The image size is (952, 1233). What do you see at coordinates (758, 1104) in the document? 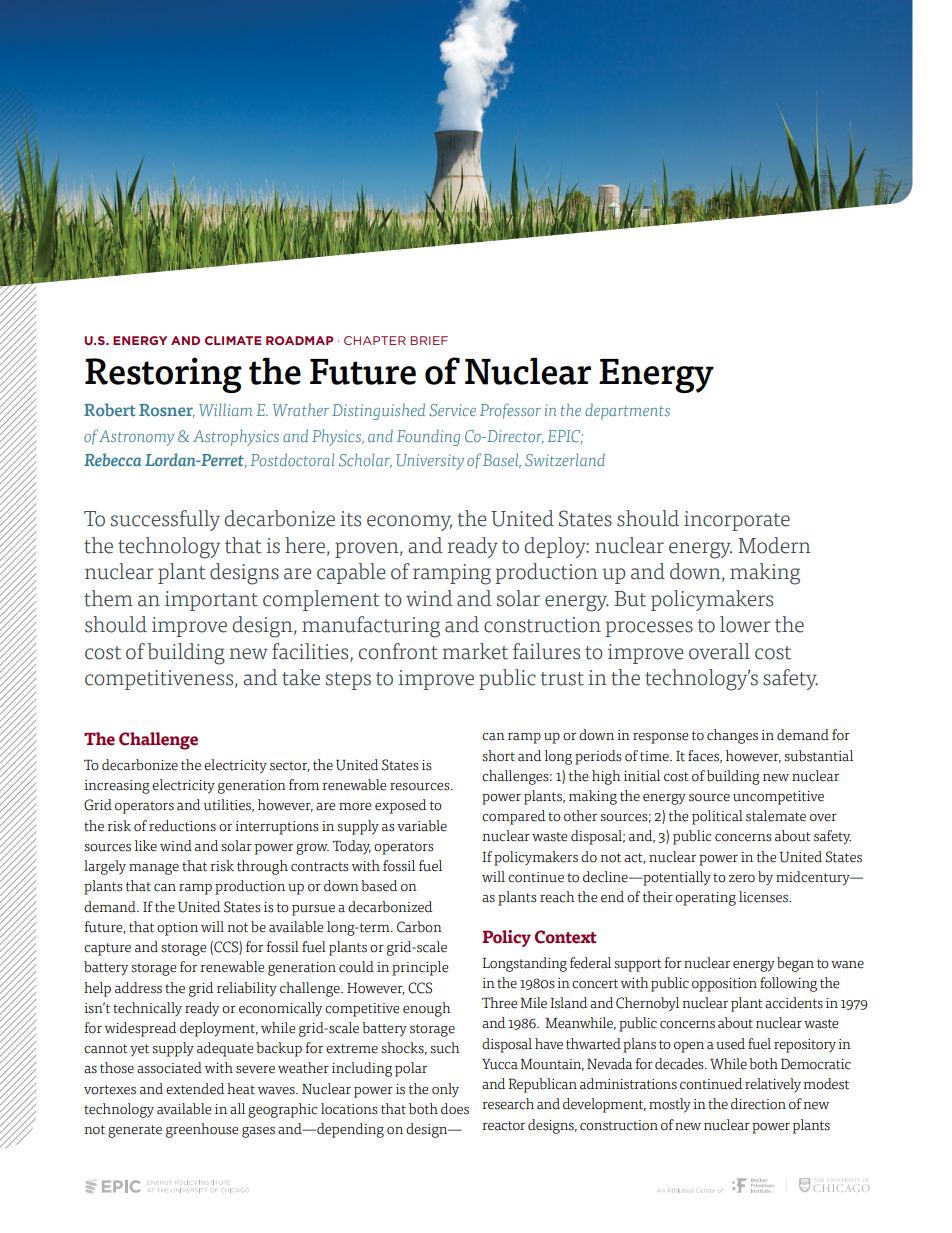
I see `direction` at bounding box center [758, 1104].
